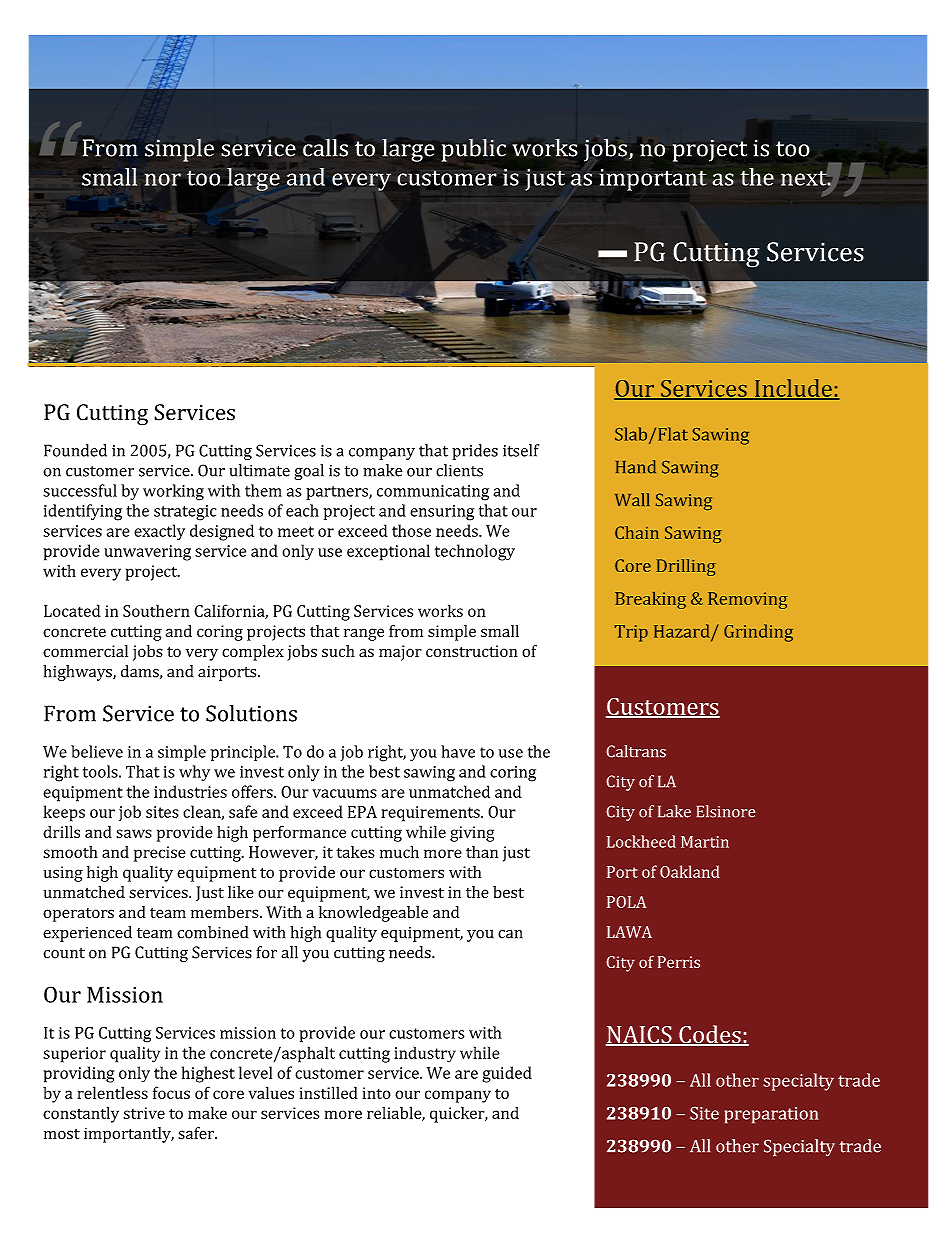 The height and width of the image is (1233, 952). What do you see at coordinates (173, 492) in the image?
I see `working` at bounding box center [173, 492].
